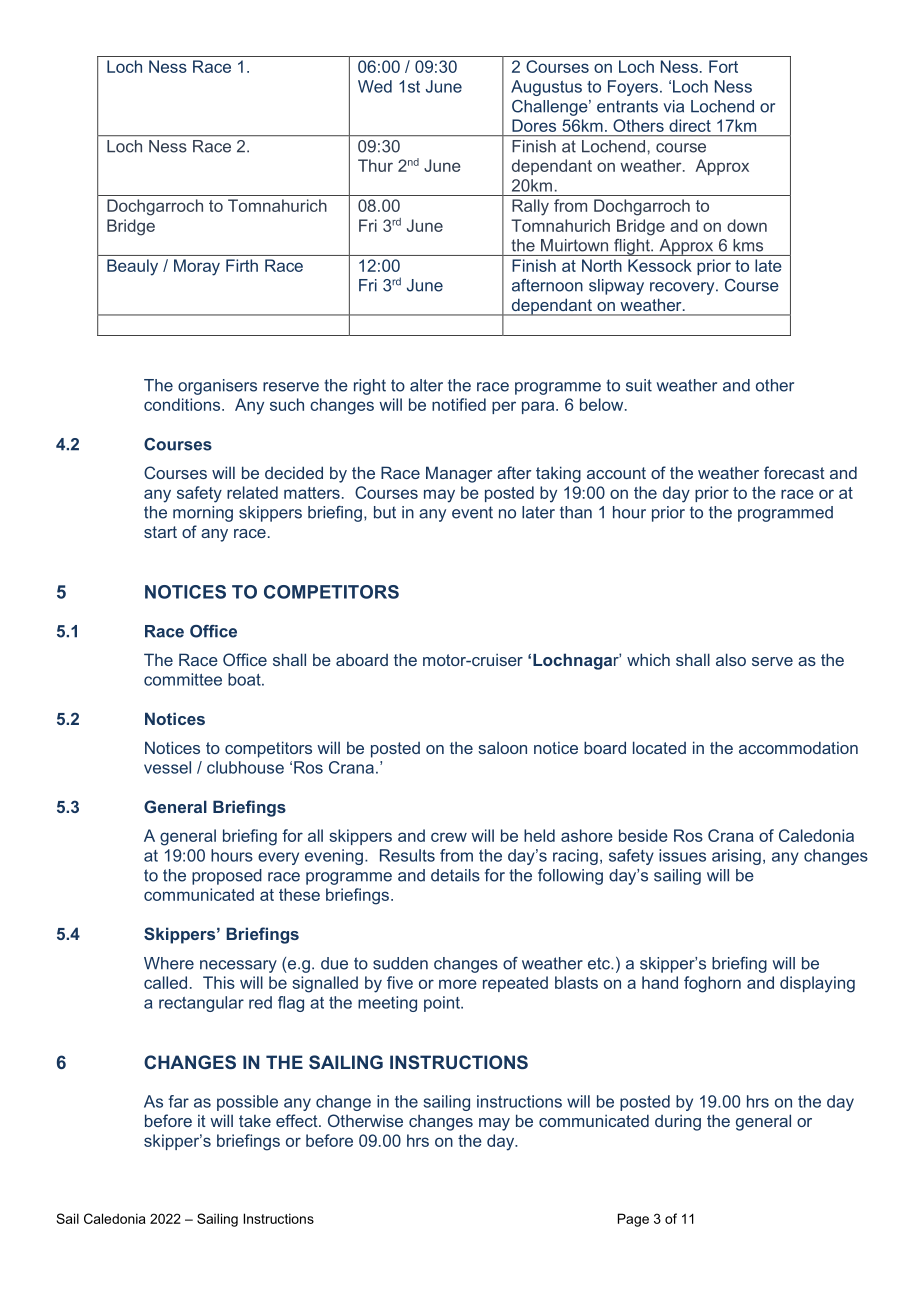  What do you see at coordinates (245, 767) in the document?
I see `clubhouse` at bounding box center [245, 767].
